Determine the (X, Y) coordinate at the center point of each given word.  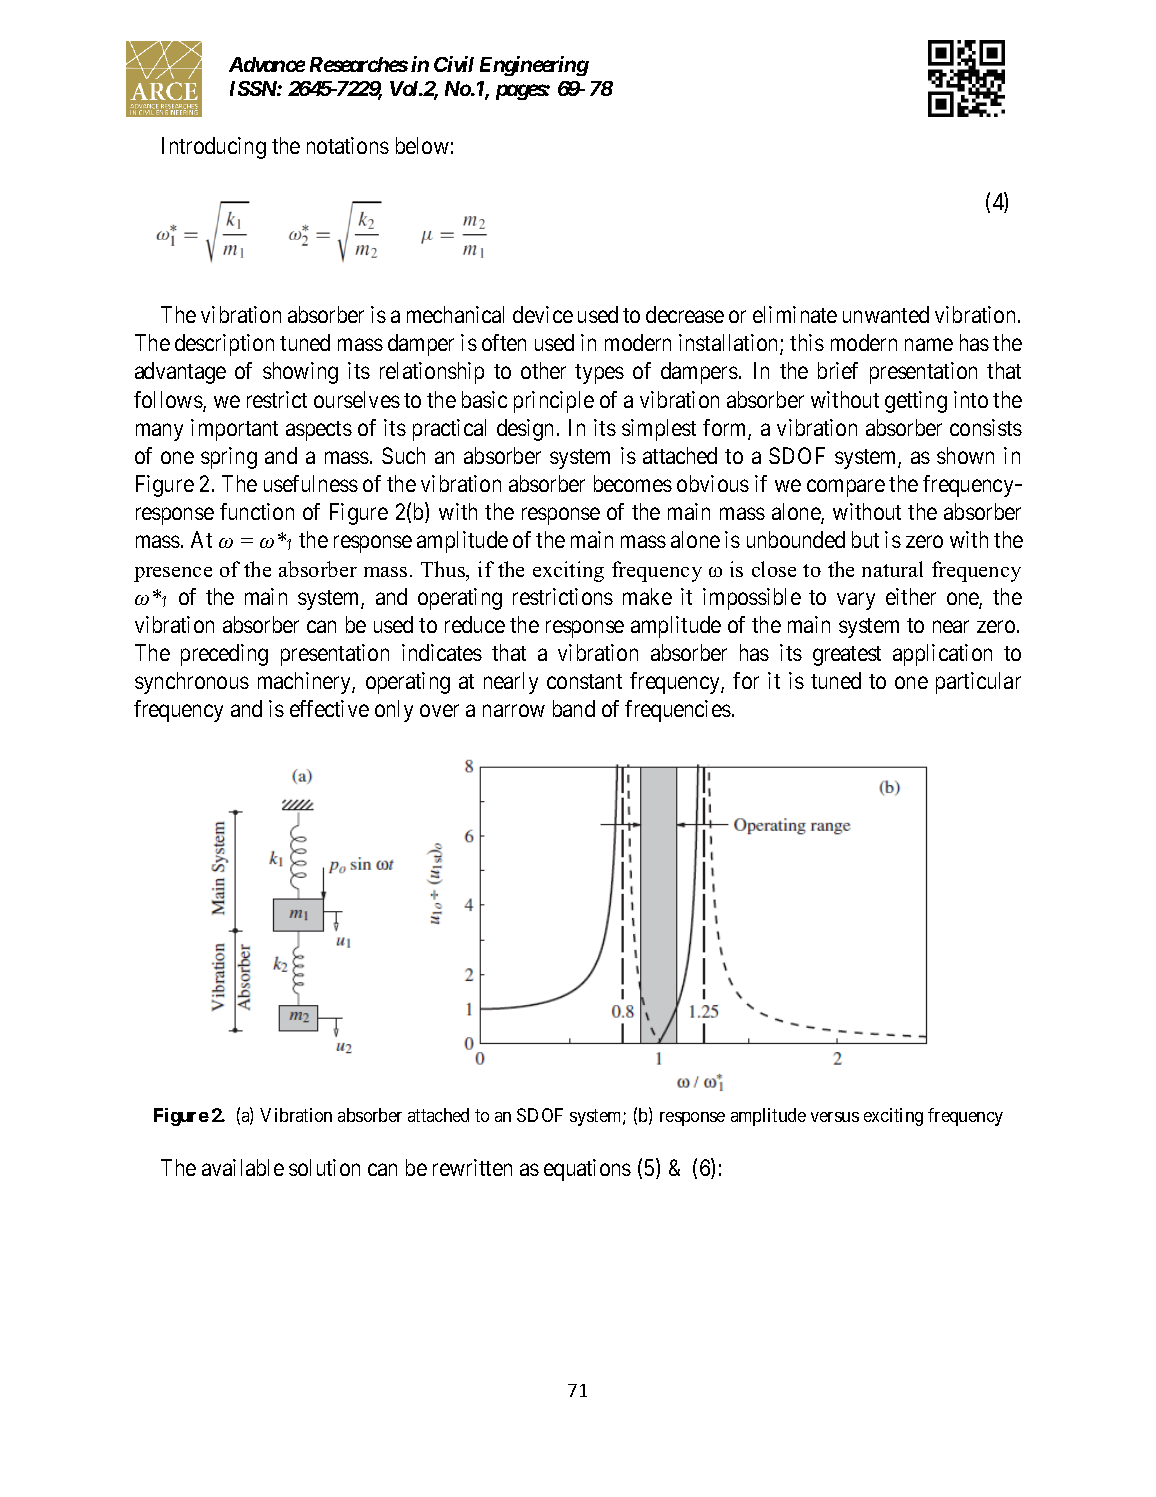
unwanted (886, 314)
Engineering (534, 66)
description (224, 345)
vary (856, 601)
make (647, 596)
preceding (224, 655)
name (929, 345)
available (243, 1167)
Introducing (214, 148)
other (543, 370)
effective (329, 708)
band (574, 708)
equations (587, 1170)
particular (978, 683)
